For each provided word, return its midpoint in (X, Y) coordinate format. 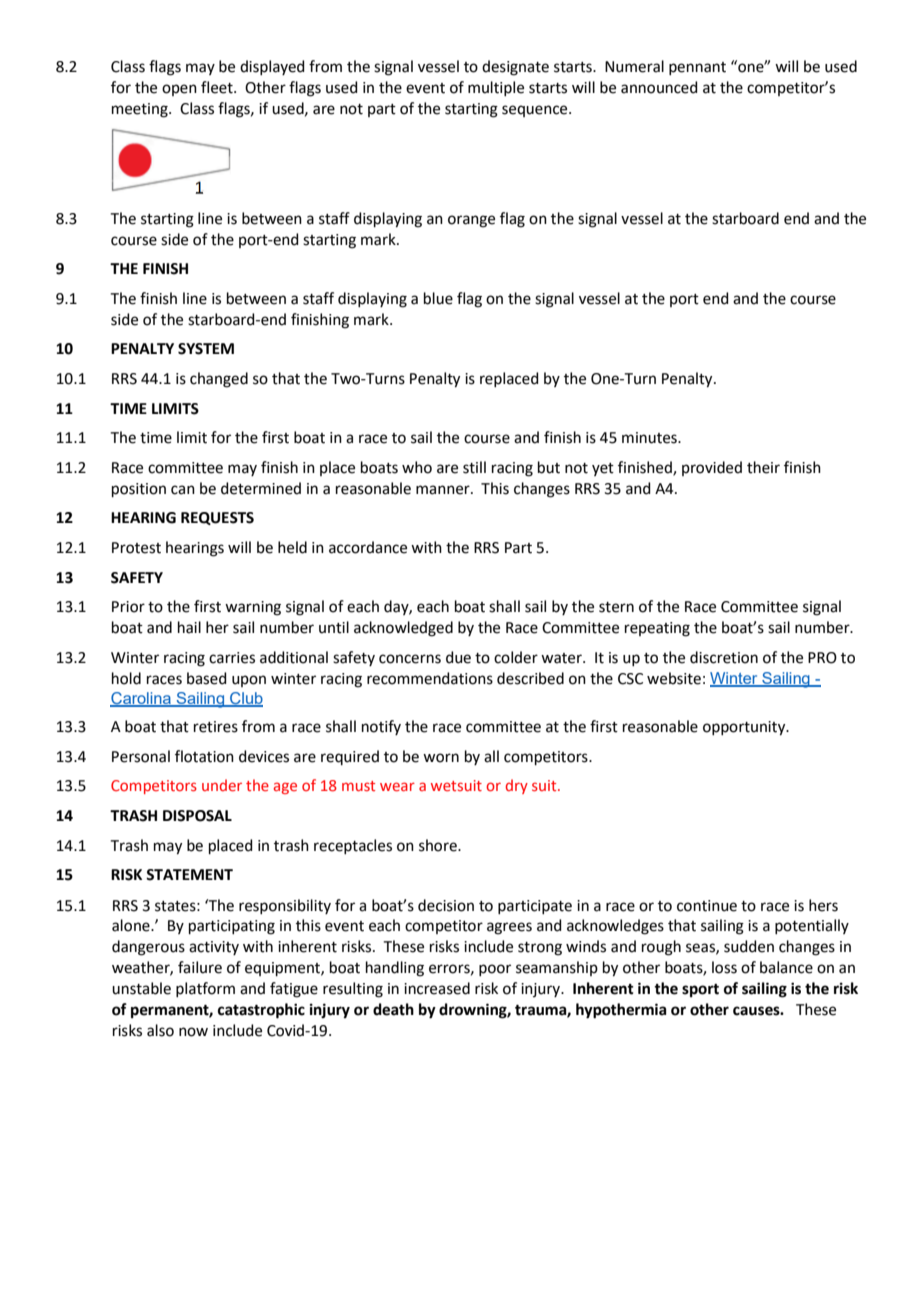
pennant (697, 68)
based (207, 678)
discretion (724, 657)
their (763, 467)
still (474, 467)
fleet (218, 87)
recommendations (430, 678)
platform (205, 989)
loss (724, 967)
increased (437, 988)
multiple (496, 88)
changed (219, 380)
